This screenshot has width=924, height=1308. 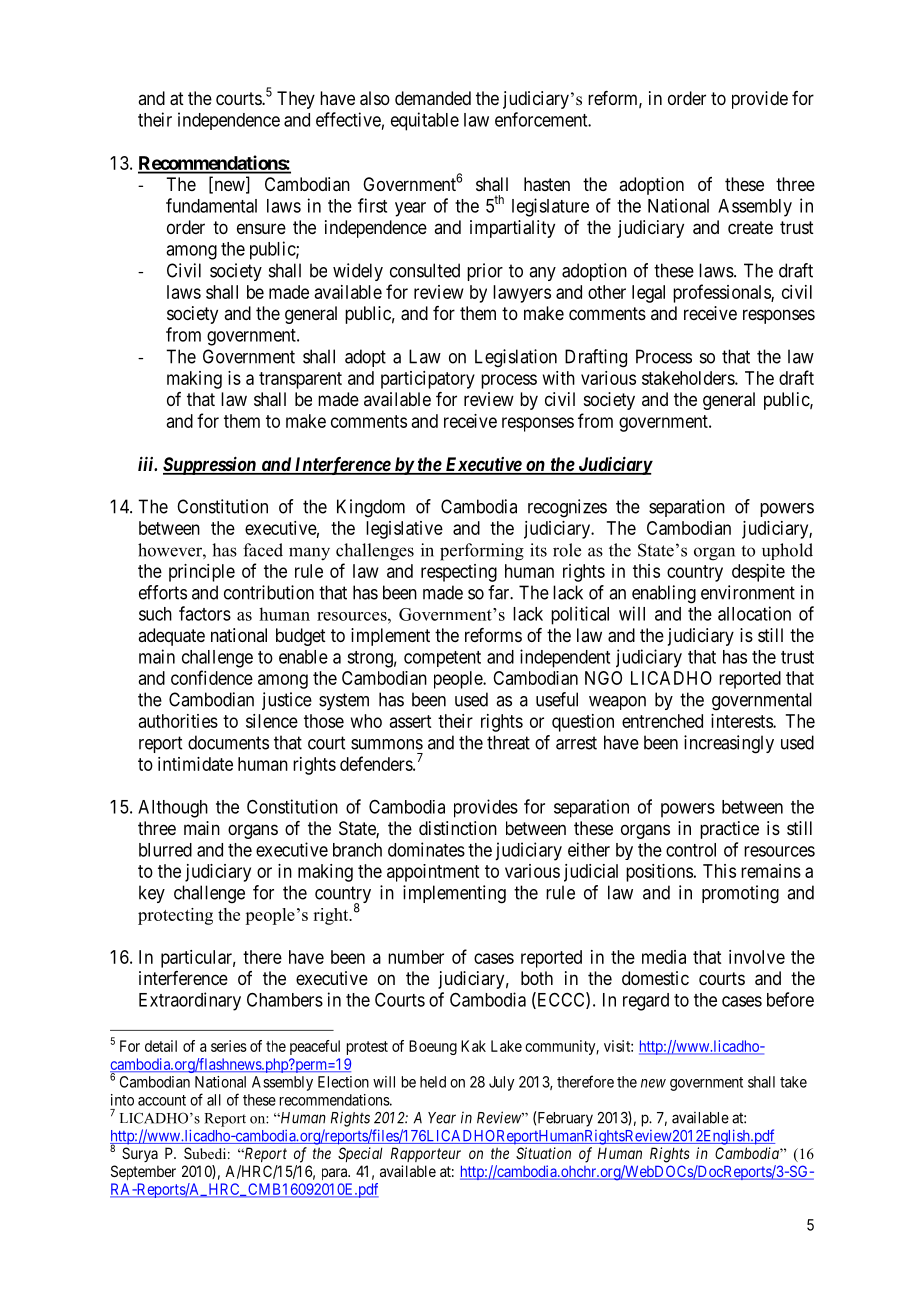 I want to click on equitable, so click(x=425, y=121).
